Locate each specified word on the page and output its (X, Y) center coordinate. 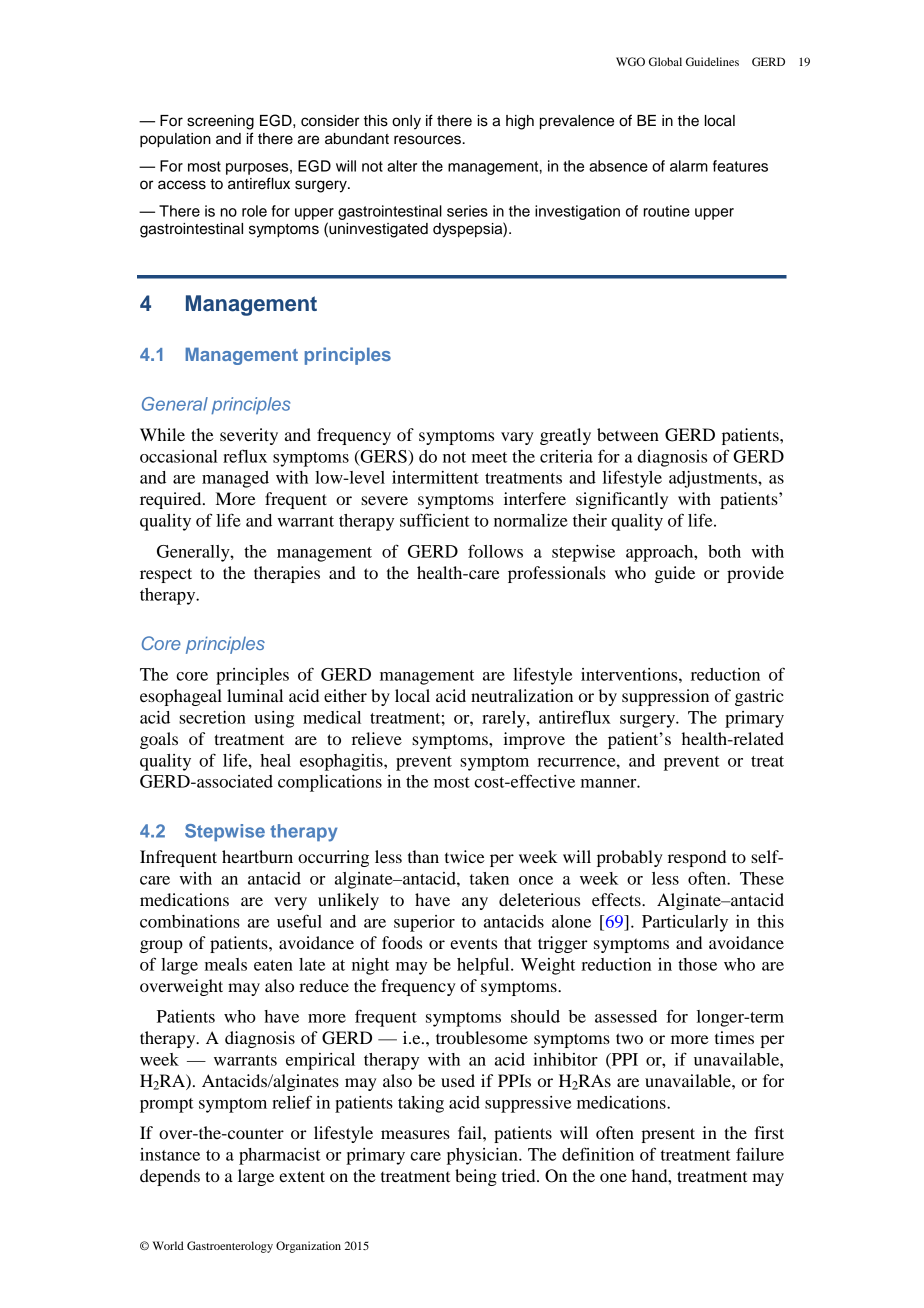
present (668, 1135)
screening (220, 122)
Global (665, 61)
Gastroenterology (230, 1247)
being (476, 1177)
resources (427, 140)
